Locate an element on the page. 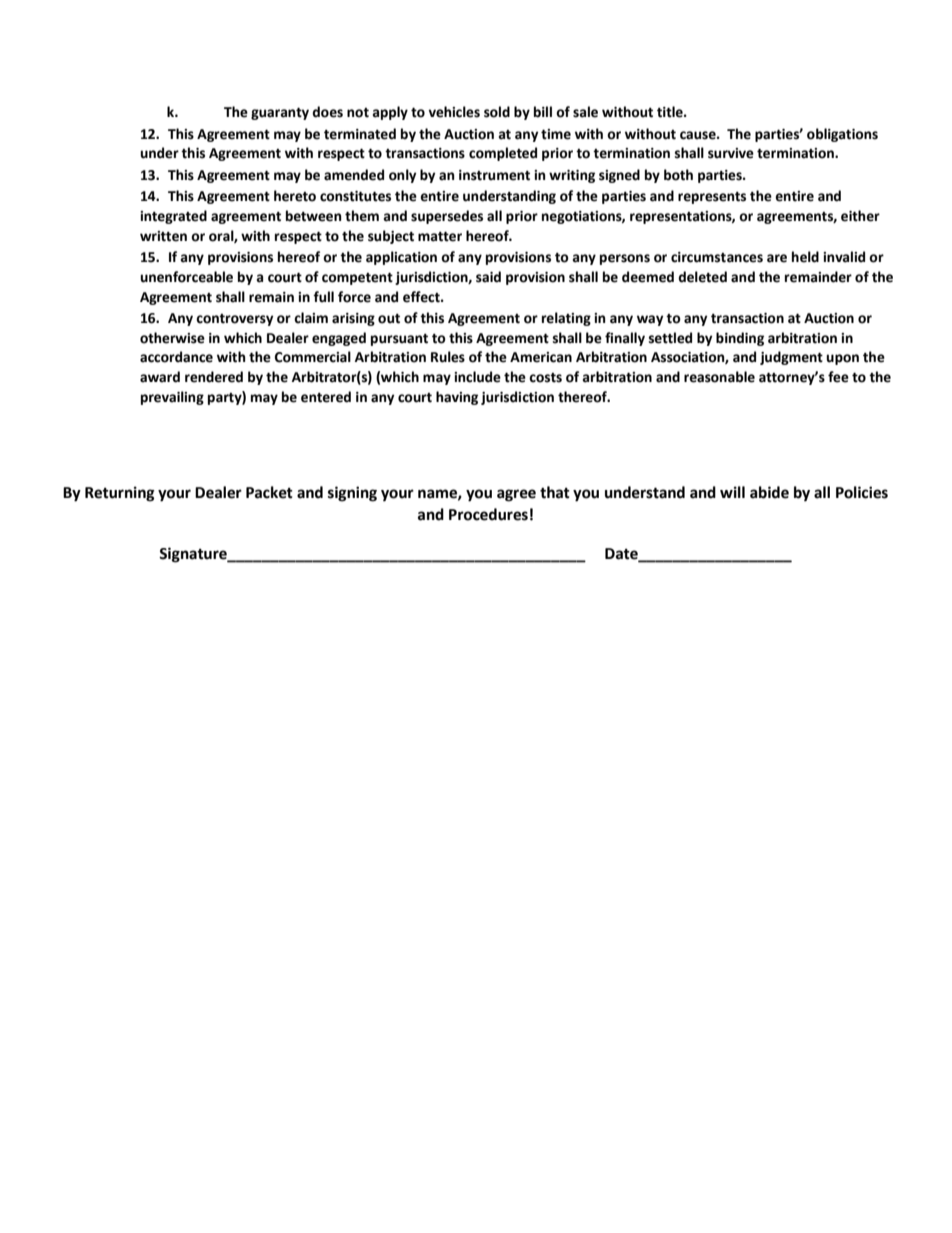 The width and height of the document is (952, 1233). Packet is located at coordinates (269, 492).
